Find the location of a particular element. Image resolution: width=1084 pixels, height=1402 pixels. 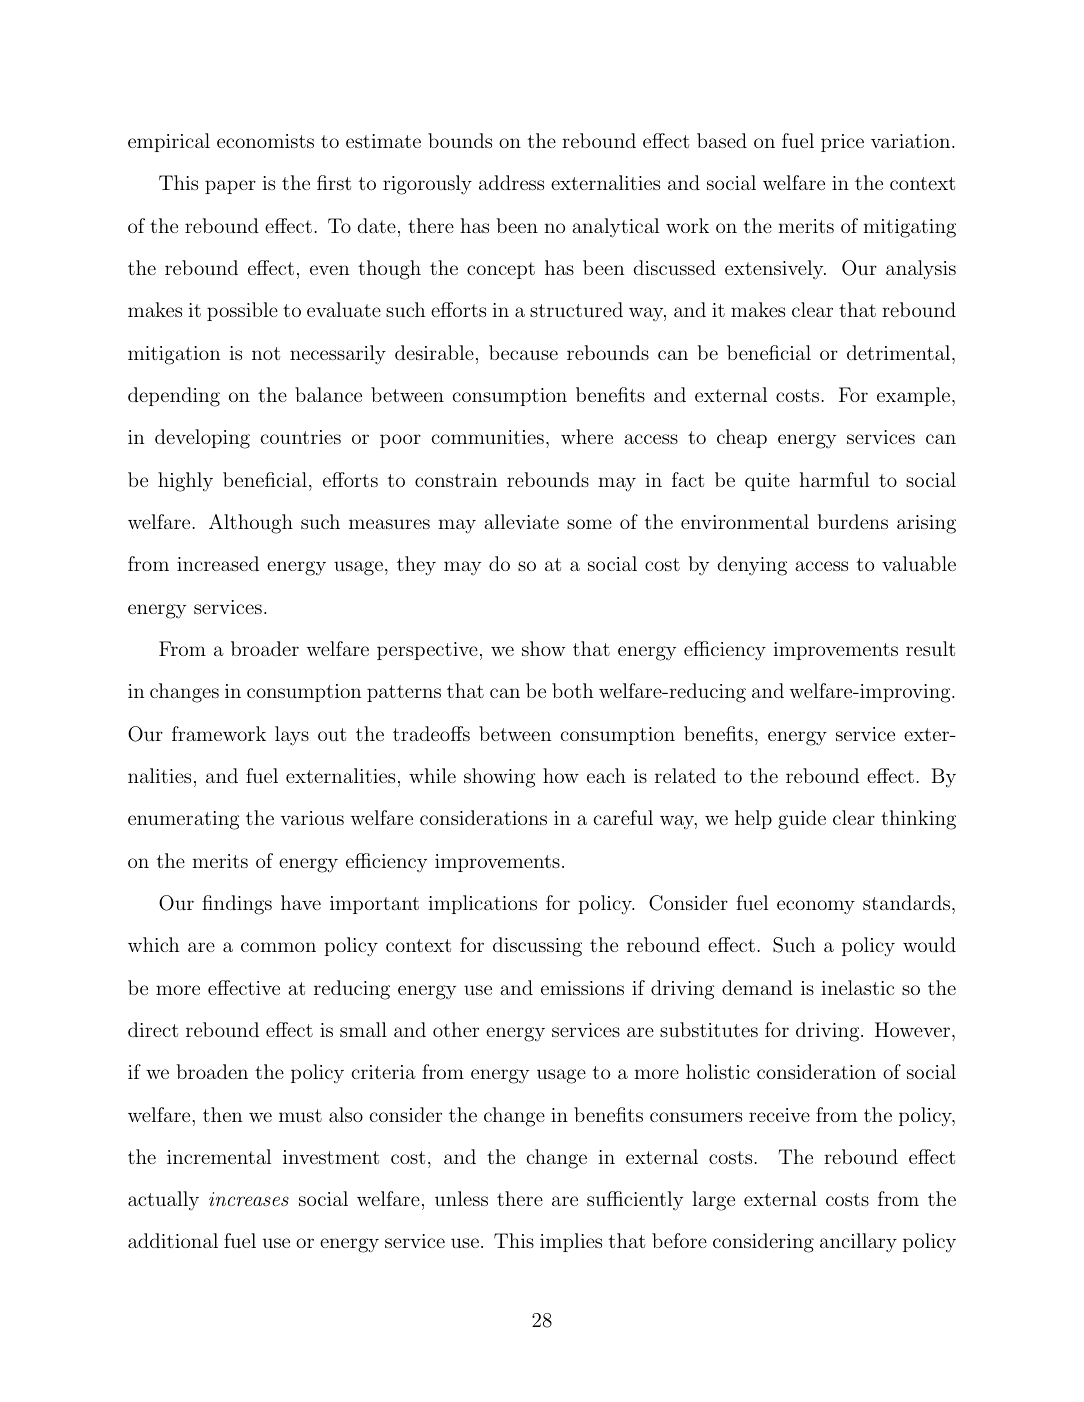

economy is located at coordinates (816, 907).
